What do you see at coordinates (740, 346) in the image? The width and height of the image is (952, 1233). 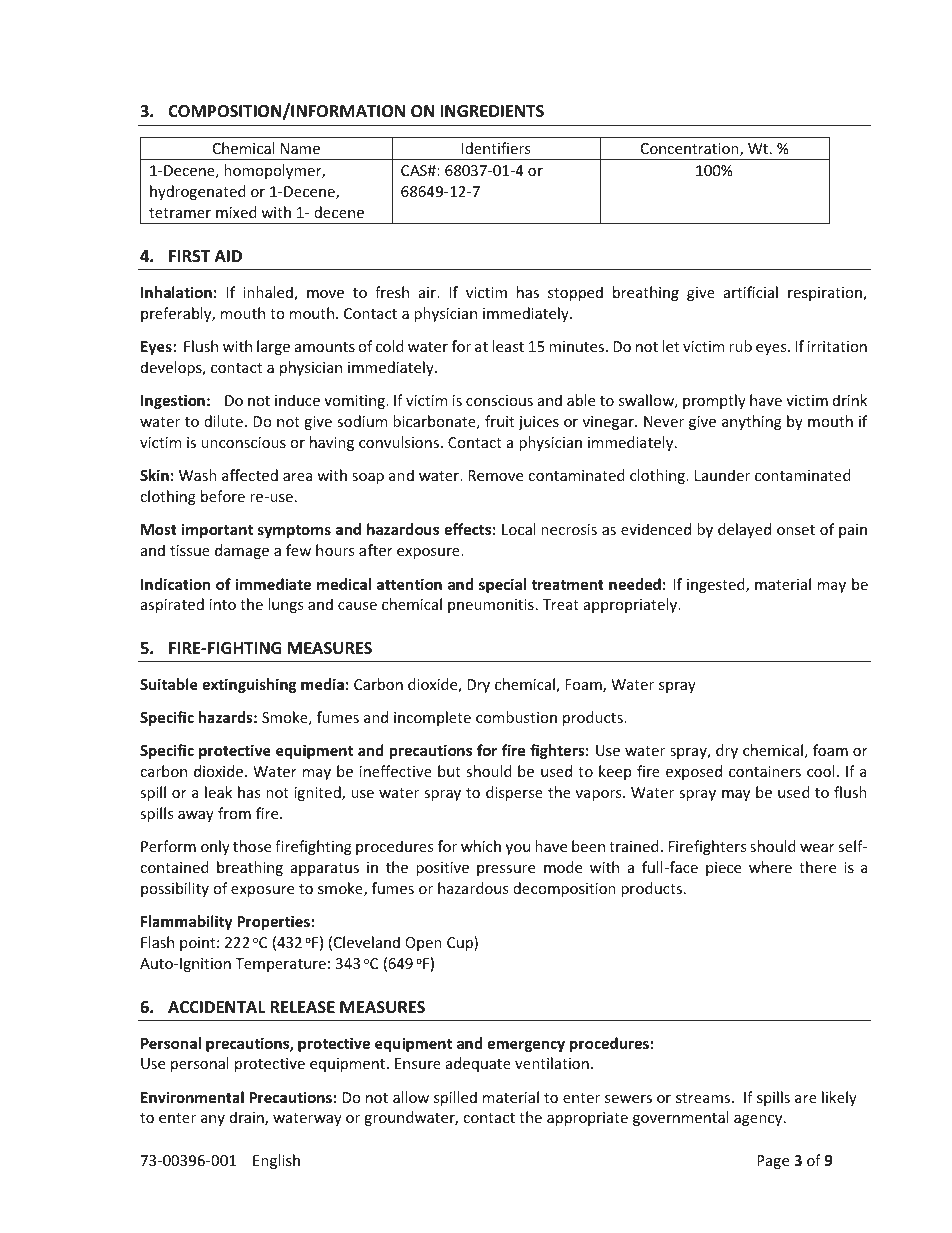 I see `rub` at bounding box center [740, 346].
